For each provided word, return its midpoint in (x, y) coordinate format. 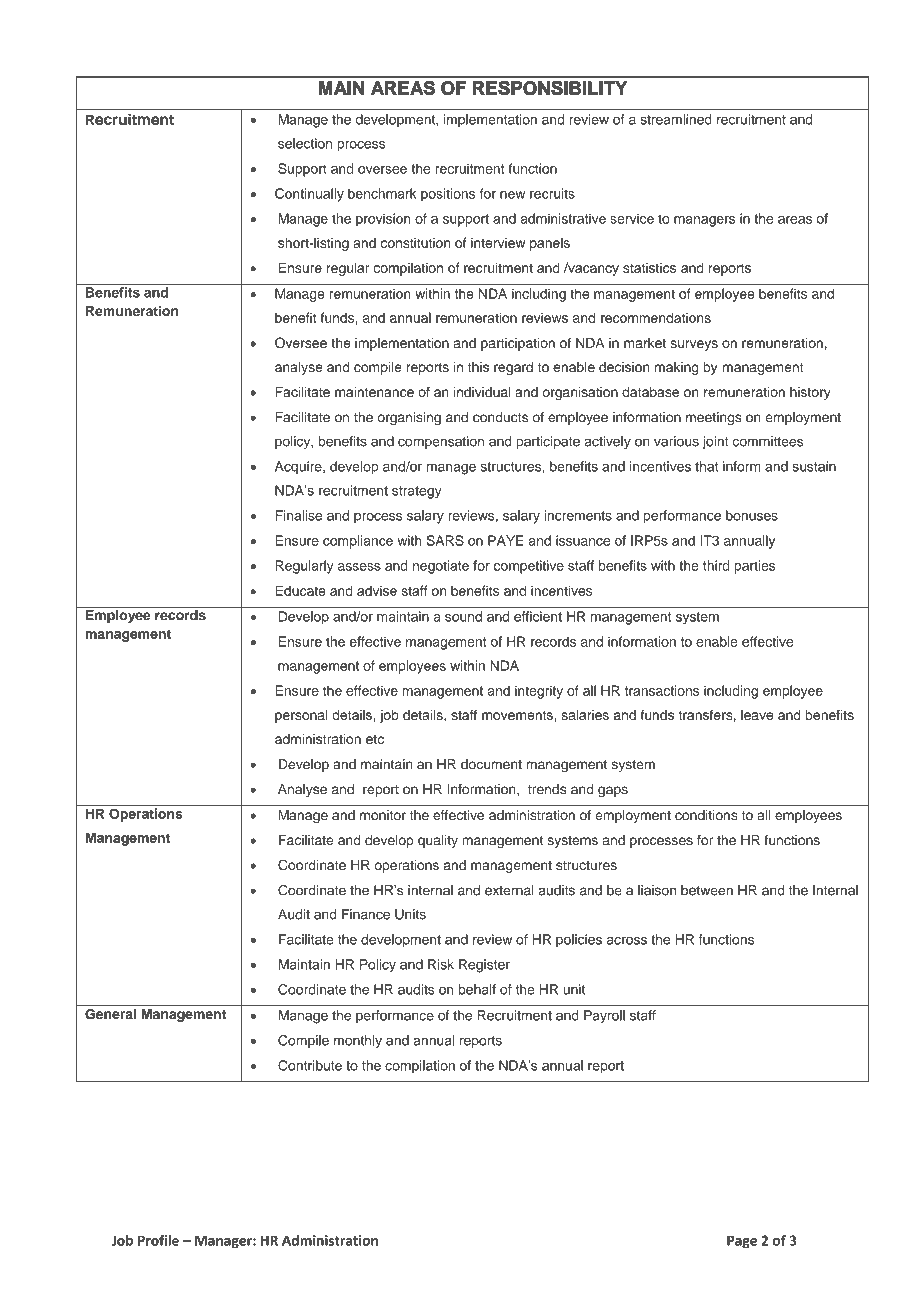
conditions (706, 815)
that (707, 466)
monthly (358, 1042)
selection (305, 143)
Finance (366, 914)
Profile (158, 1240)
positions (448, 195)
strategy (417, 492)
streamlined (676, 119)
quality (438, 841)
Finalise (298, 515)
